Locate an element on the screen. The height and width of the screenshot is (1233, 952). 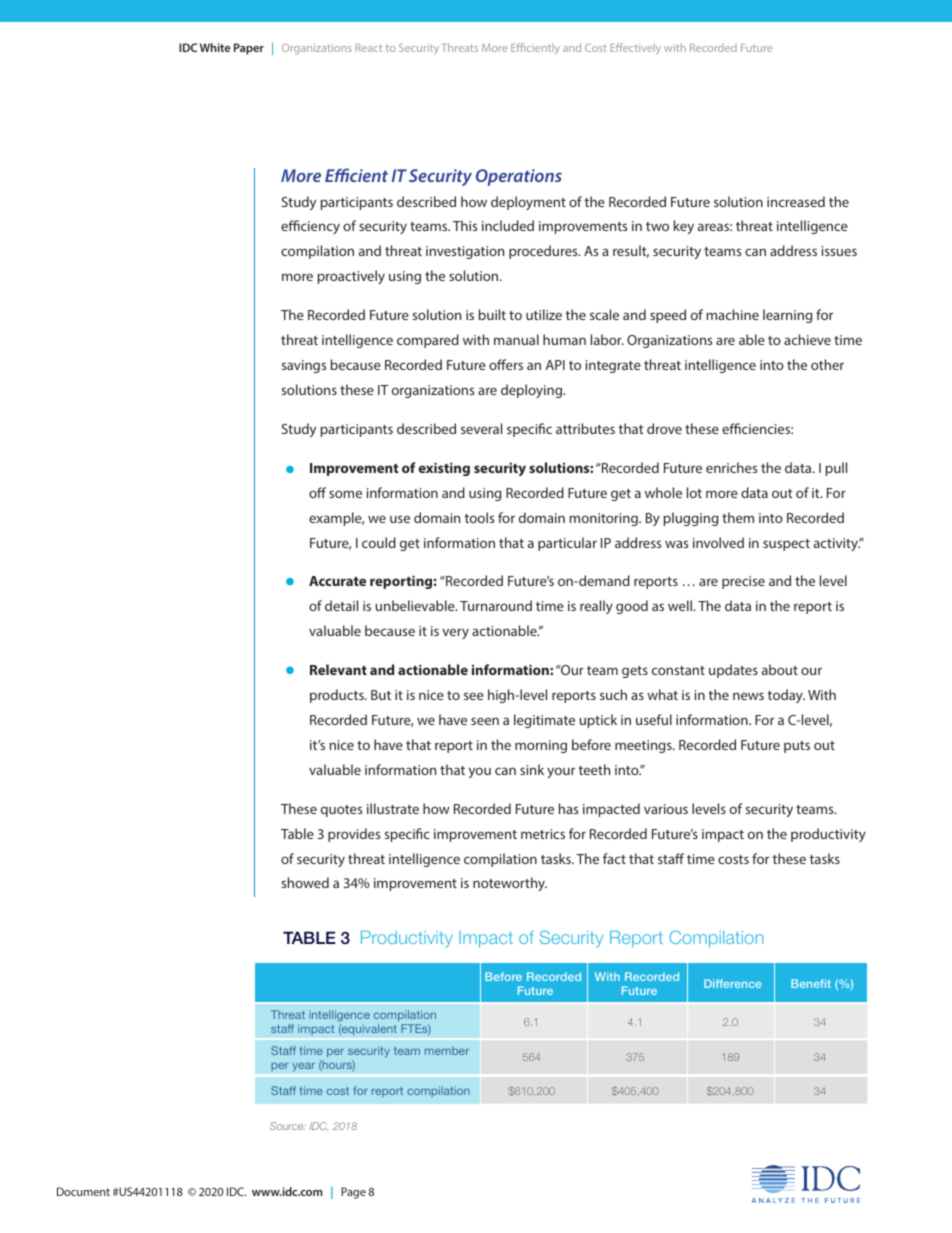
noteworthy is located at coordinates (510, 884).
